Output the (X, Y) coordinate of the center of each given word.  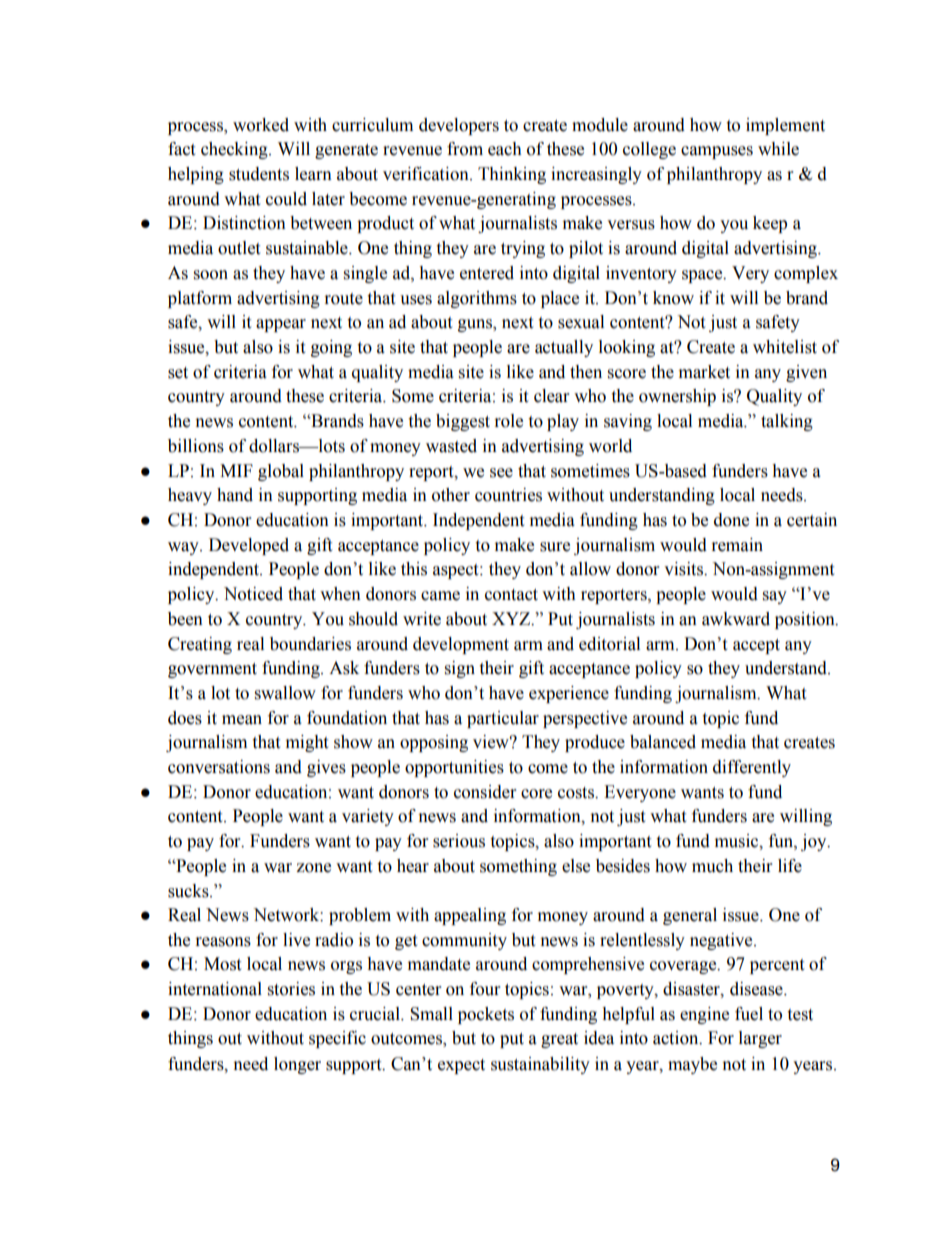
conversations (219, 767)
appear (281, 325)
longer (297, 1065)
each (505, 149)
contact (511, 595)
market (704, 372)
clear (551, 396)
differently (752, 768)
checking (235, 150)
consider (485, 792)
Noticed (253, 594)
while (778, 149)
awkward (736, 619)
